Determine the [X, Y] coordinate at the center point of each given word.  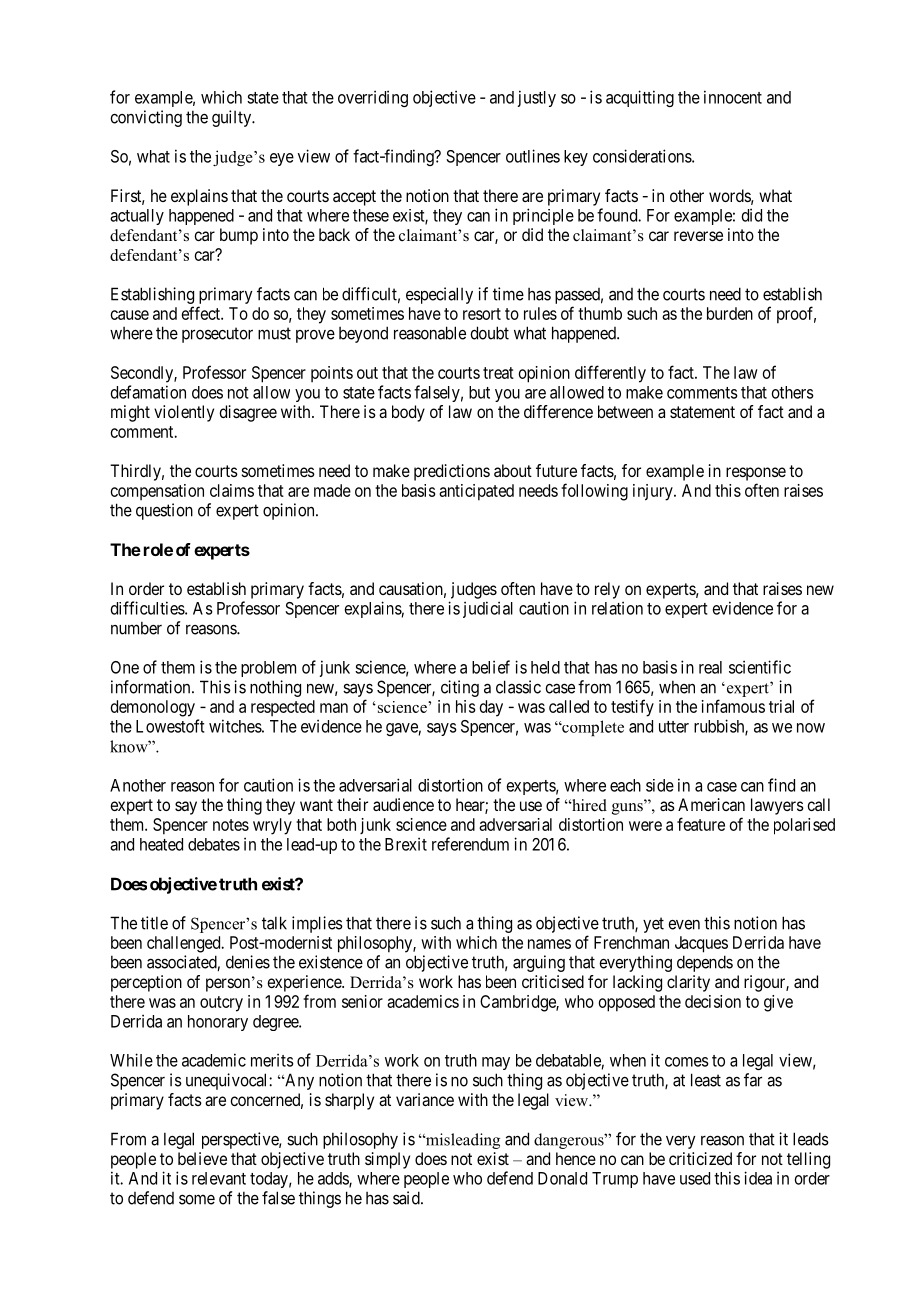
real [710, 667]
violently [184, 413]
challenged [185, 944]
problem [268, 669]
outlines [533, 156]
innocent [733, 97]
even [684, 925]
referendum [470, 844]
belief [491, 667]
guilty [232, 118]
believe [202, 1158]
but [479, 392]
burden [730, 313]
